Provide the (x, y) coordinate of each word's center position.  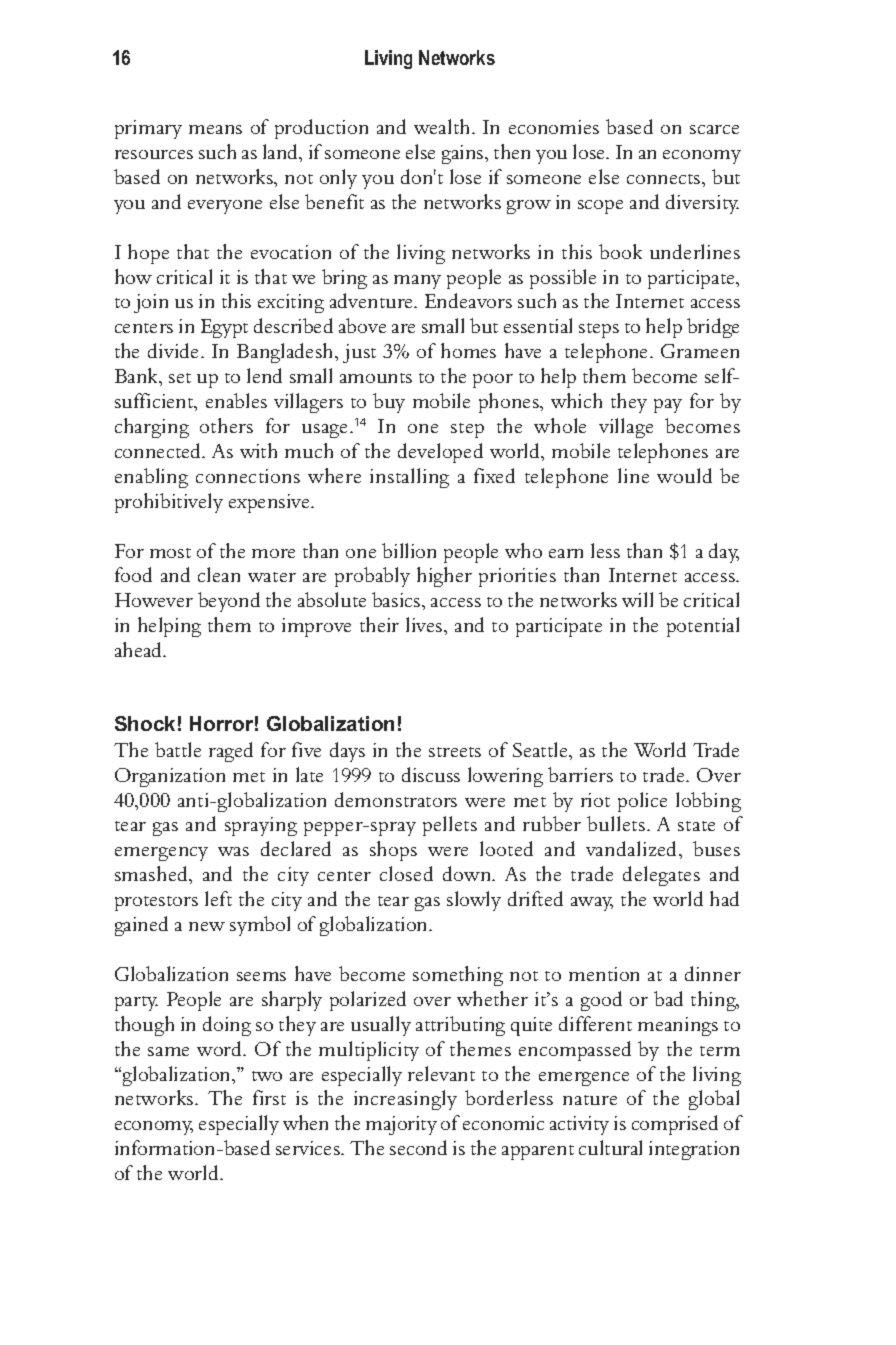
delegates (661, 876)
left (218, 898)
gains (464, 154)
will (637, 599)
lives (425, 624)
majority (401, 1125)
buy (389, 403)
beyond (229, 602)
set (180, 378)
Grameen (700, 351)
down (468, 873)
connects (663, 179)
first (269, 1097)
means (215, 129)
